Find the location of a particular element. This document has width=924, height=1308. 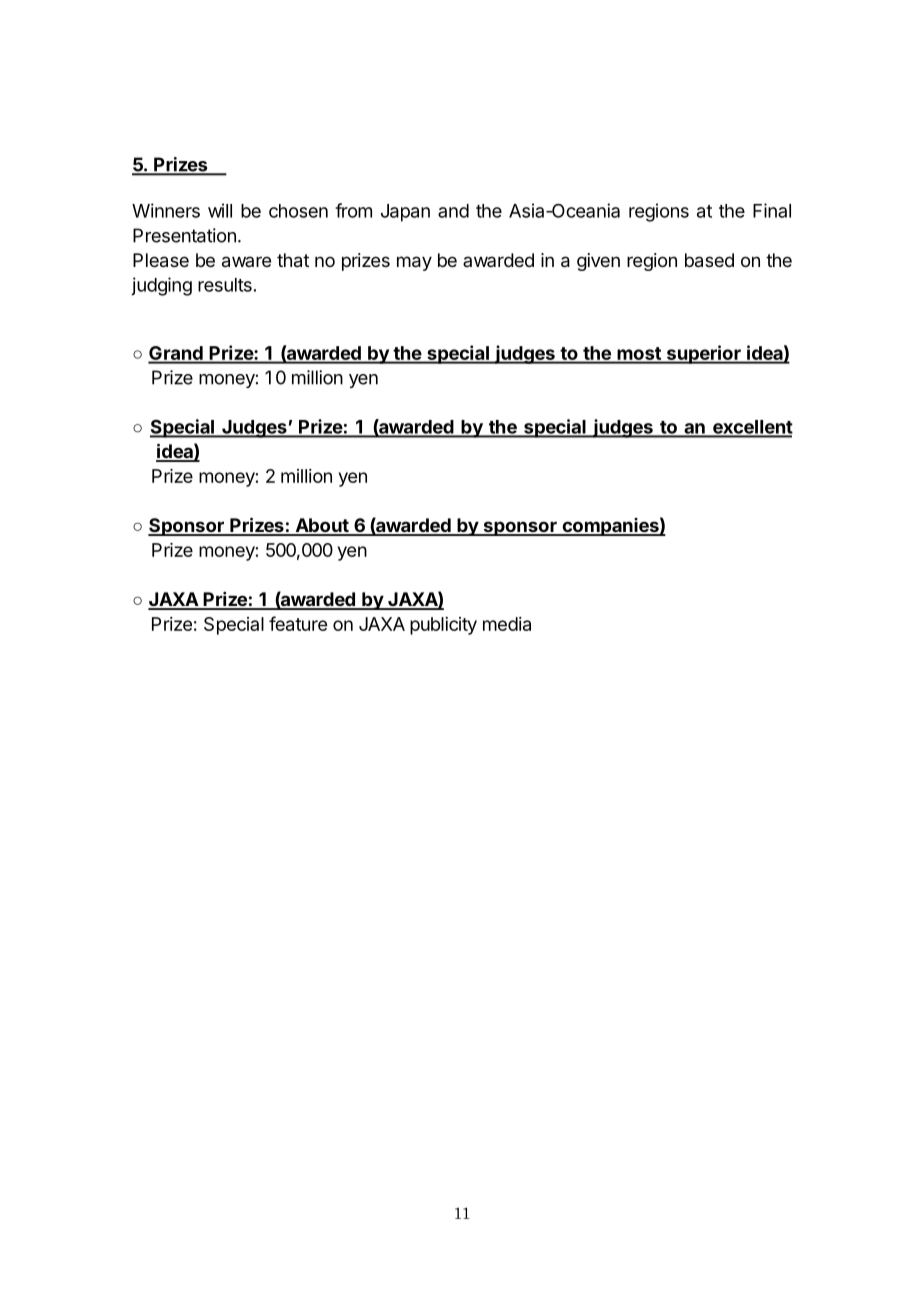

superior is located at coordinates (703, 354).
